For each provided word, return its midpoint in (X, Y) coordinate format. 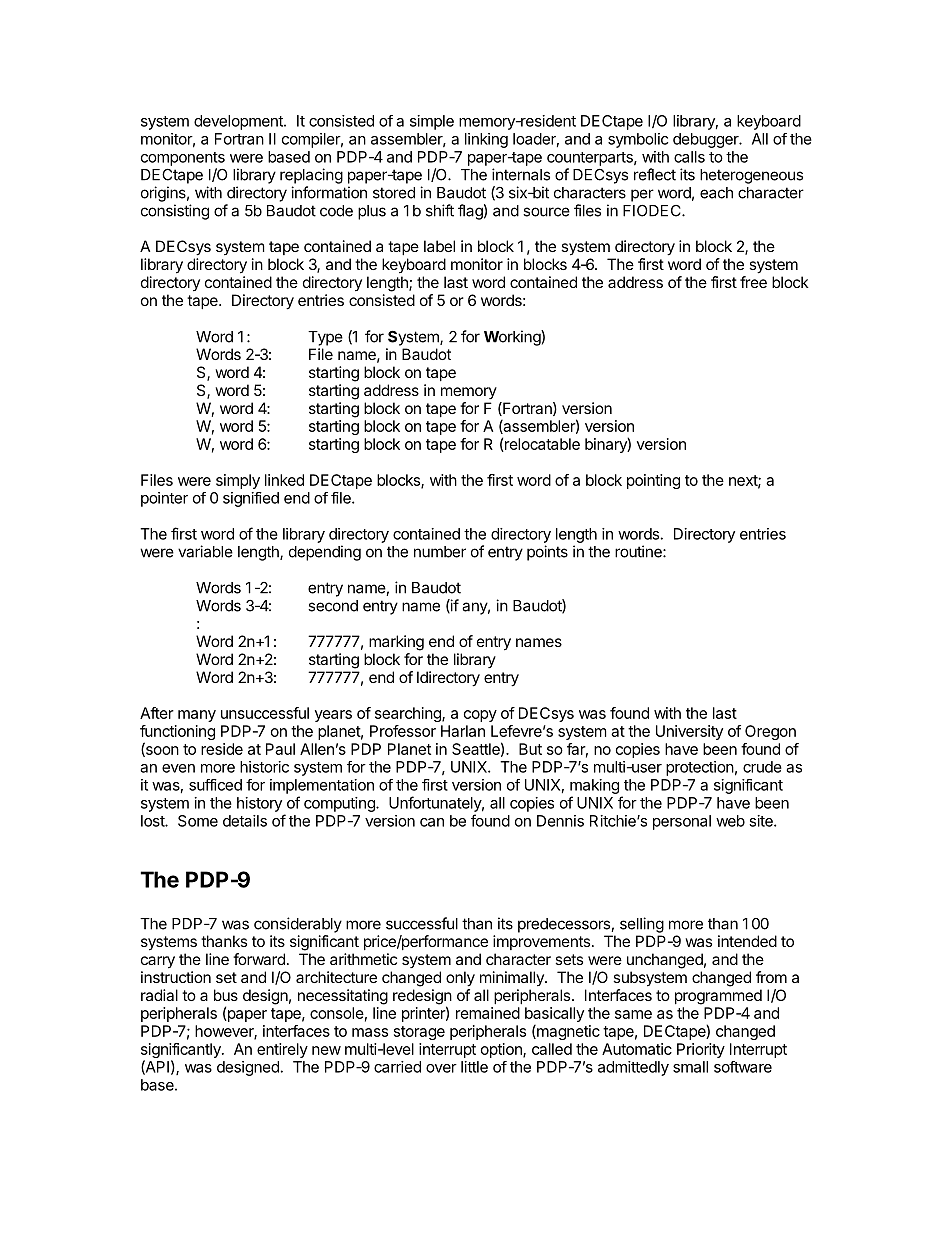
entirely (282, 1050)
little (474, 1067)
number (440, 552)
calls (689, 157)
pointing (653, 481)
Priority (701, 1050)
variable (205, 551)
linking (486, 140)
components (183, 159)
